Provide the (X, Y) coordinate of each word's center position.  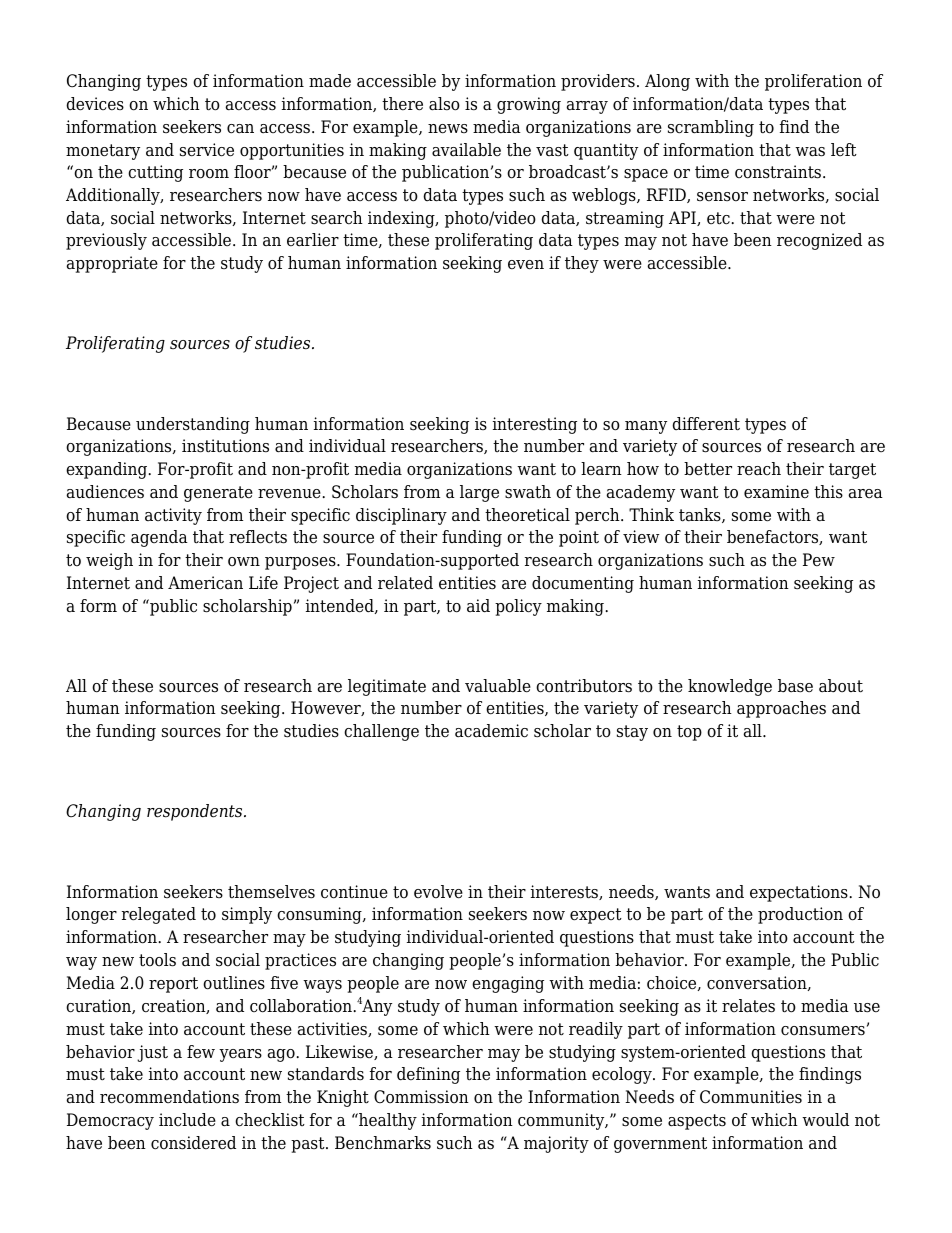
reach (759, 469)
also (444, 104)
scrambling (711, 128)
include (187, 1120)
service (207, 150)
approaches (781, 709)
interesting (535, 425)
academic (491, 731)
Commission (421, 1097)
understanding (193, 425)
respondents (196, 812)
